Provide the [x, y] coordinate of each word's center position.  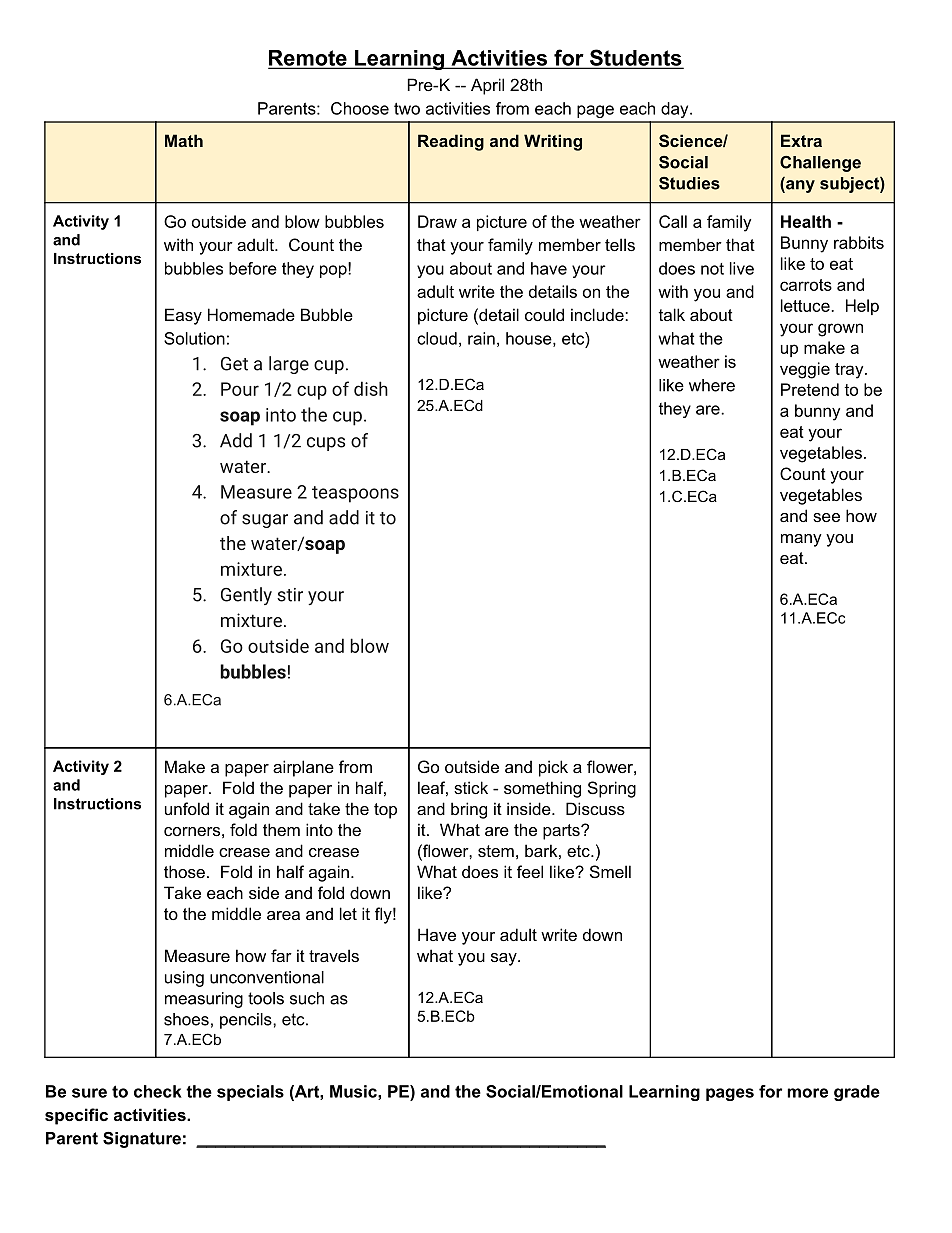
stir [290, 595]
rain [481, 338]
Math [184, 140]
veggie [805, 370]
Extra [801, 140]
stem [496, 851]
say [505, 959]
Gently [246, 596]
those [184, 871]
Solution [194, 338]
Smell [610, 871]
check [158, 1091]
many [801, 540]
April [487, 86]
